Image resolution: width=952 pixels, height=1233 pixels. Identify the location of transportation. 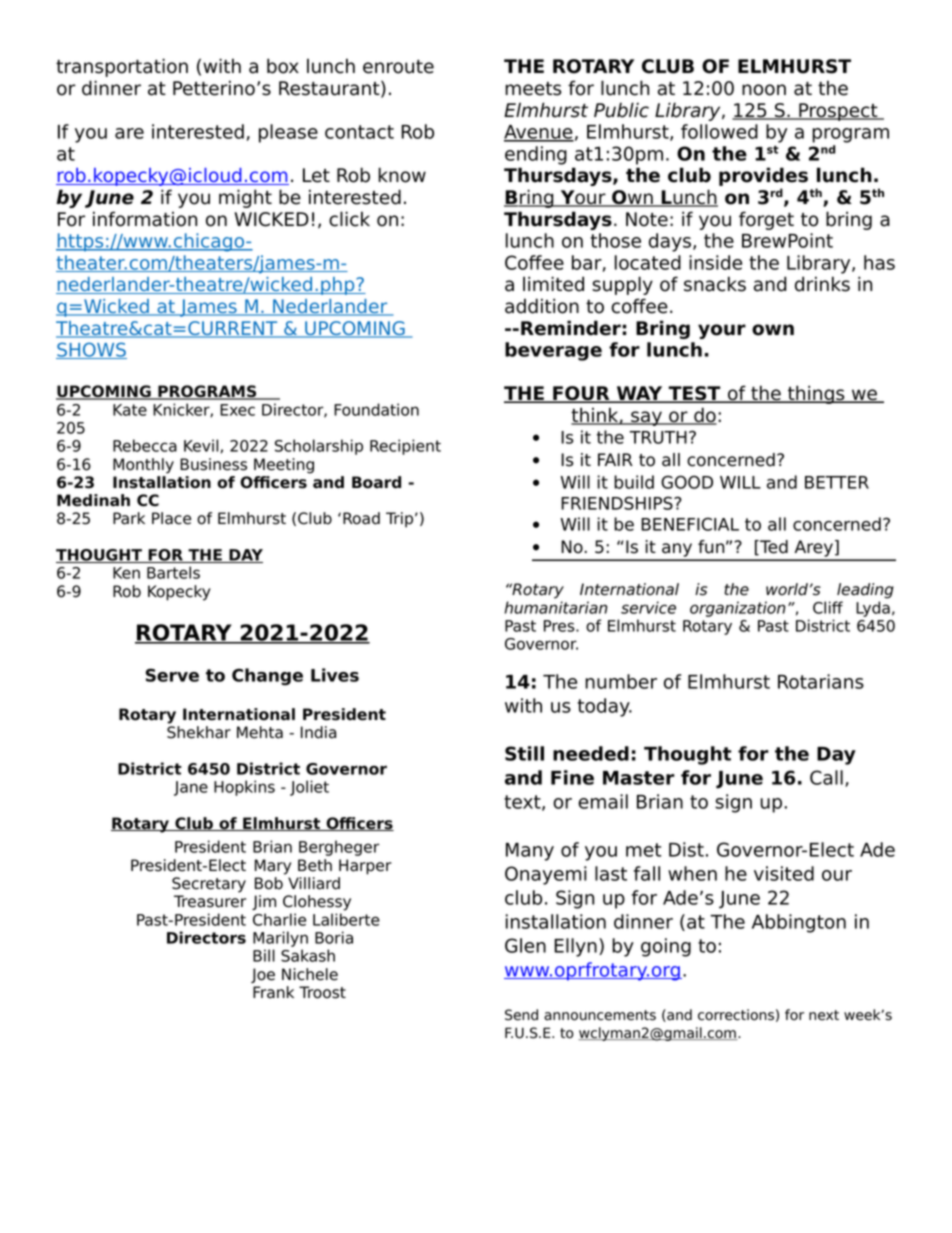
(122, 67).
